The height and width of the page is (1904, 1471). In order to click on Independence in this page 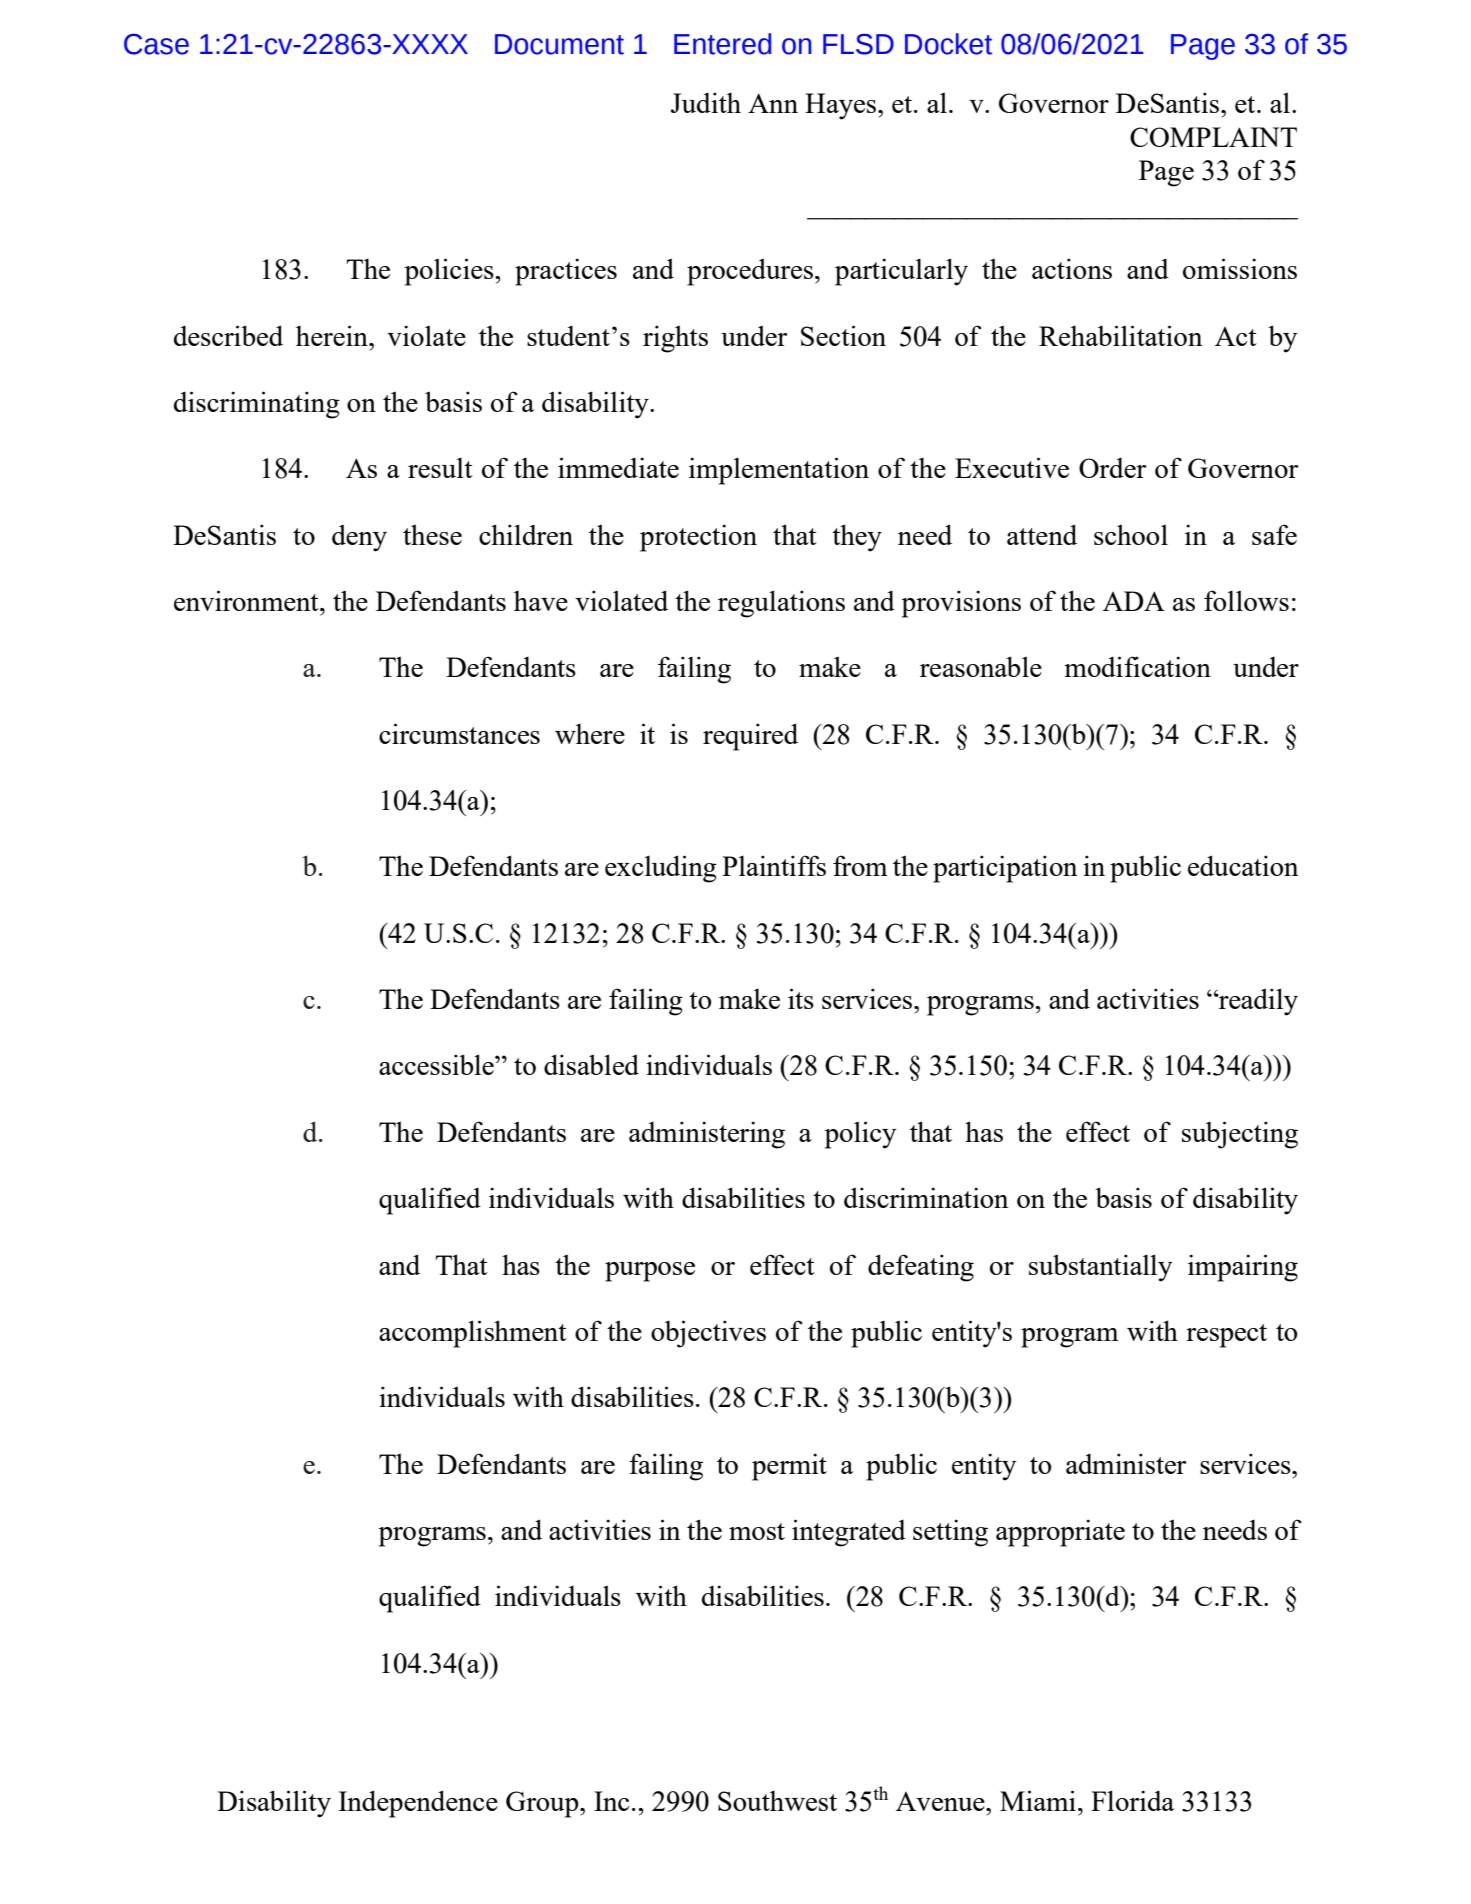, I will do `click(418, 1804)`.
